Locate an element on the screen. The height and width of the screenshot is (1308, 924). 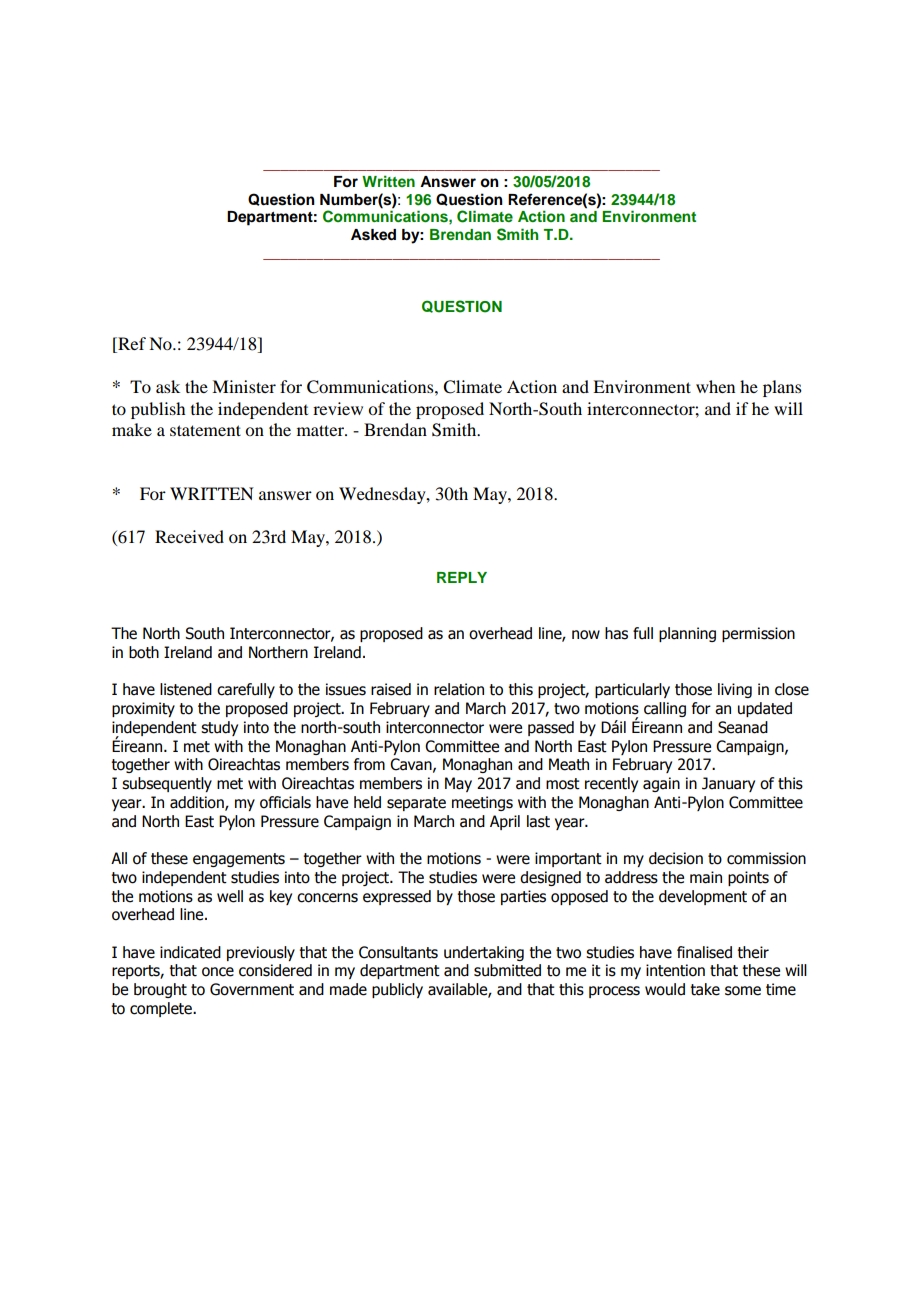
take is located at coordinates (705, 989).
